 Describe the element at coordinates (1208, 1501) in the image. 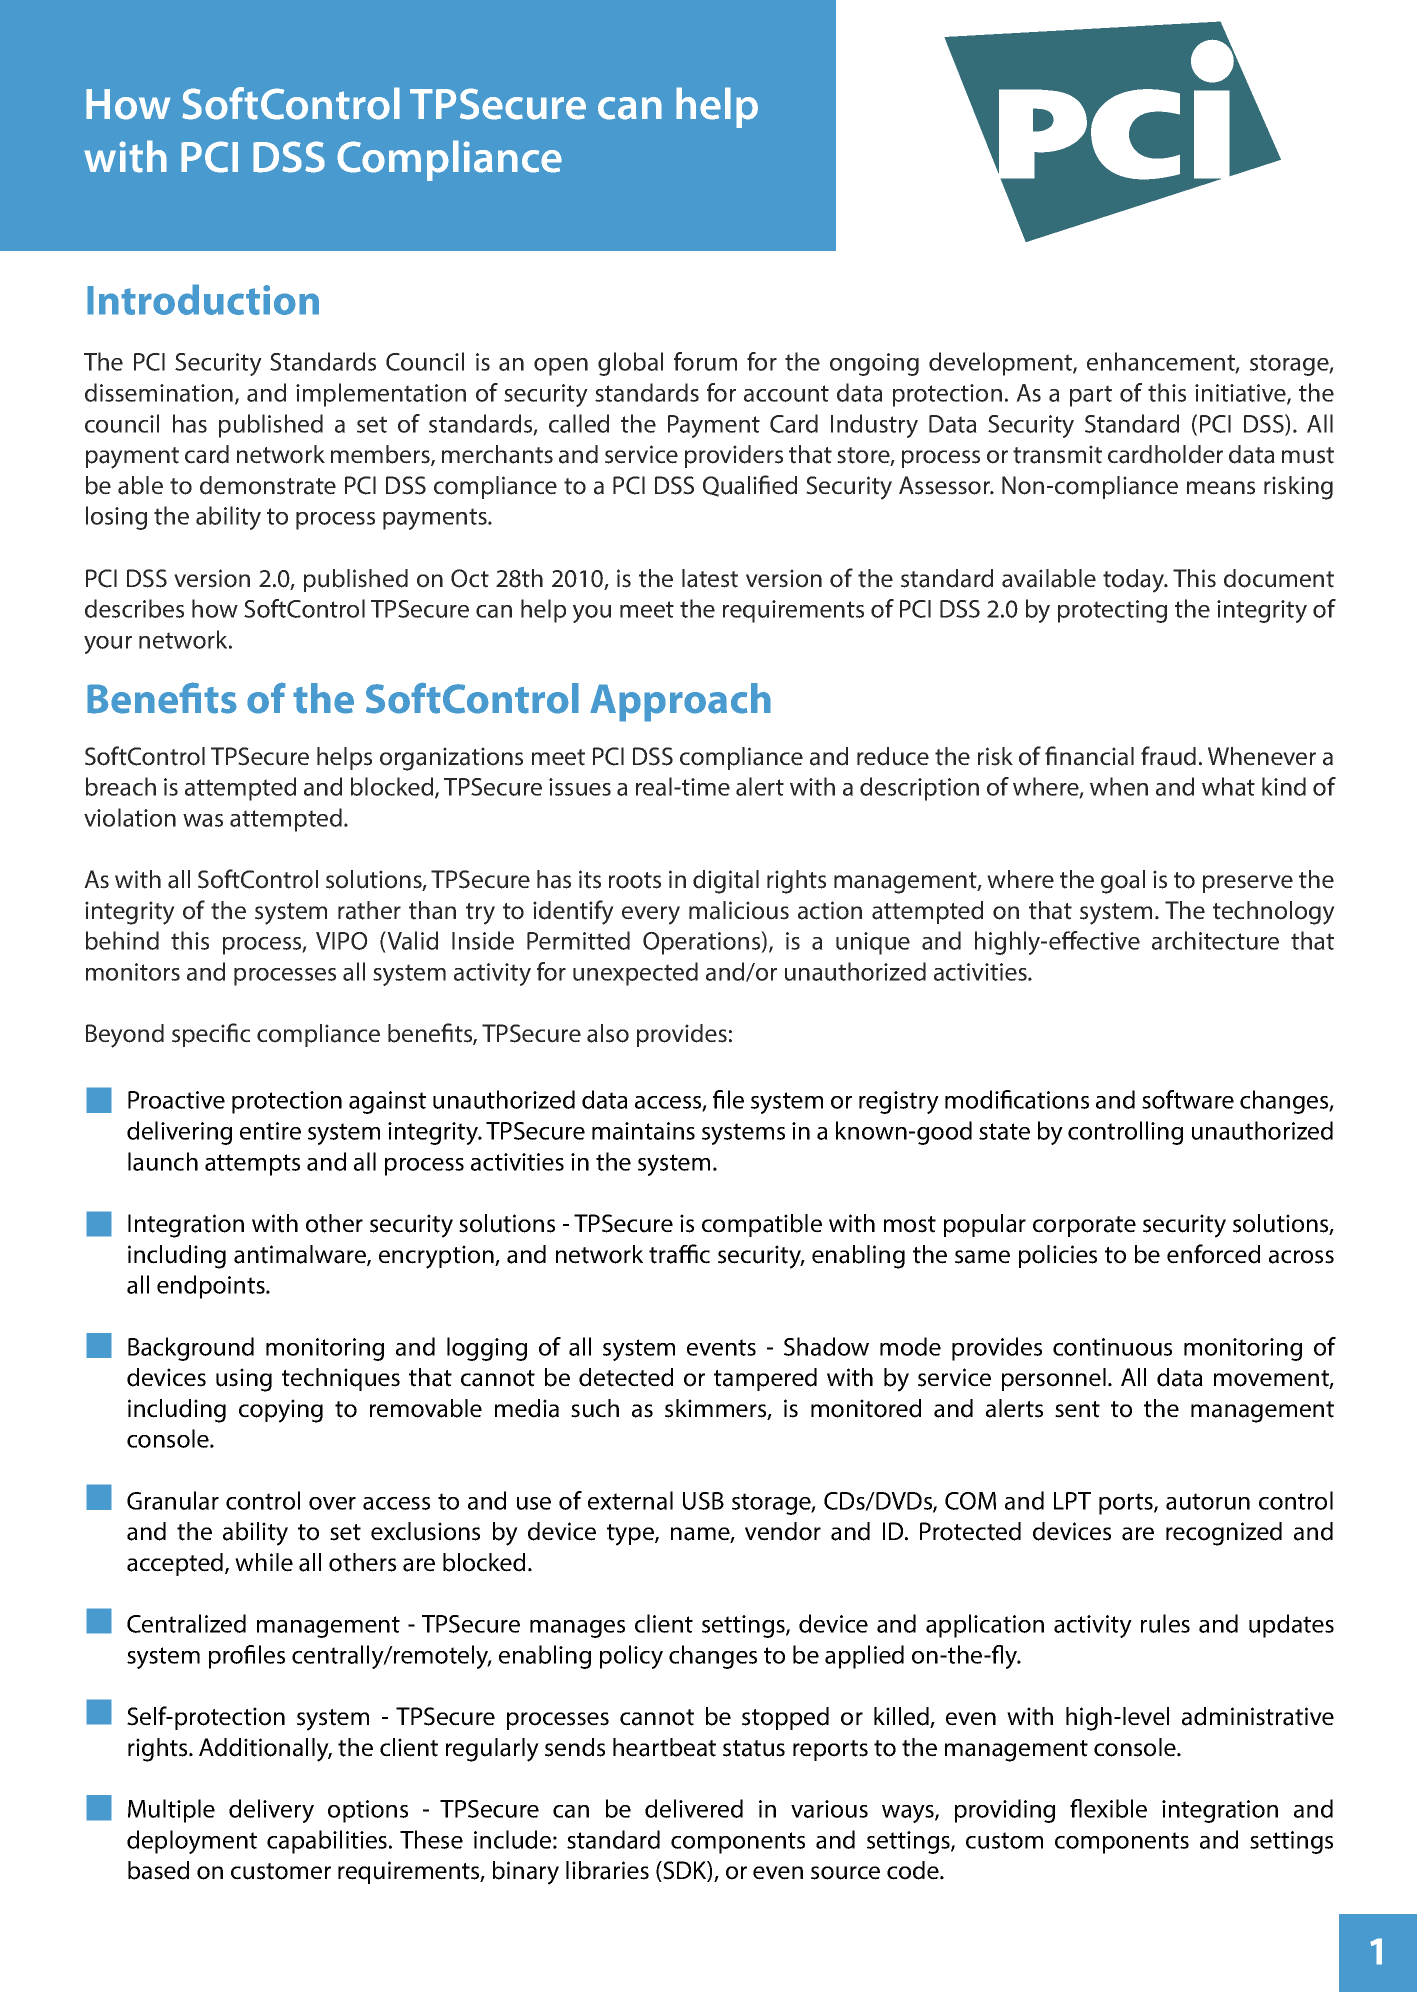

I see `autorun` at that location.
